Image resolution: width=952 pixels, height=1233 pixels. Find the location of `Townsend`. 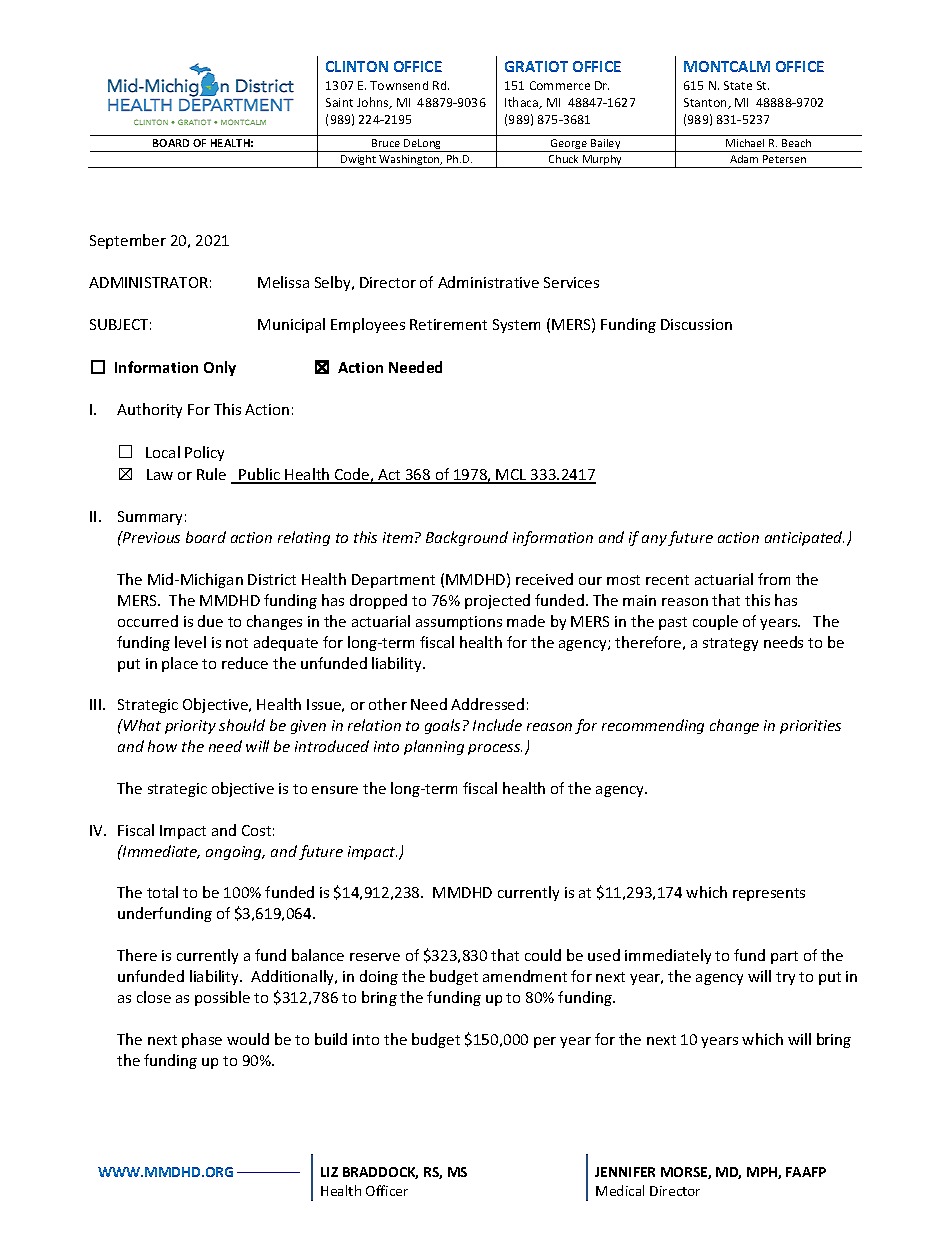

Townsend is located at coordinates (399, 85).
